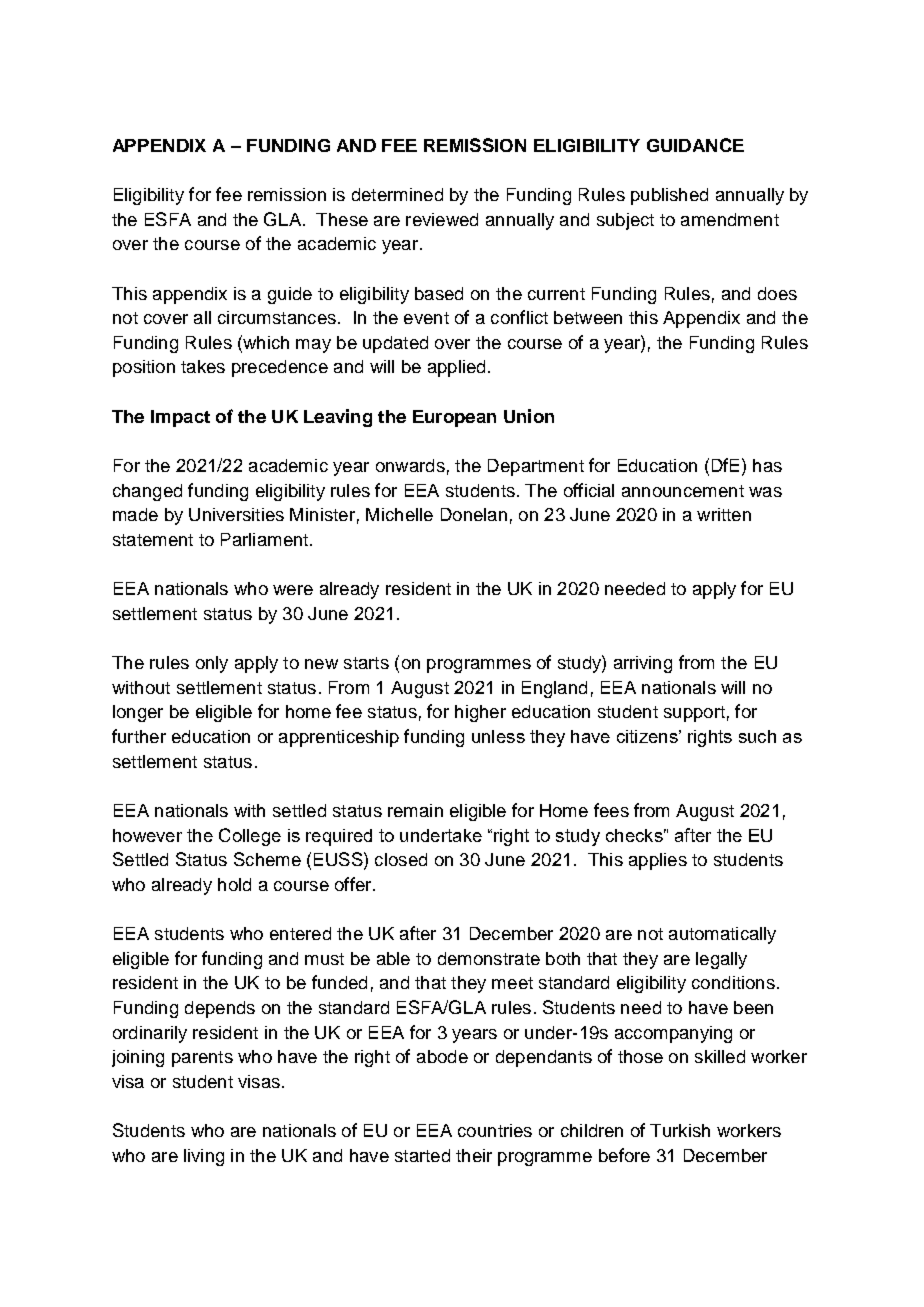 This image has height=1307, width=924. I want to click on living, so click(204, 1157).
